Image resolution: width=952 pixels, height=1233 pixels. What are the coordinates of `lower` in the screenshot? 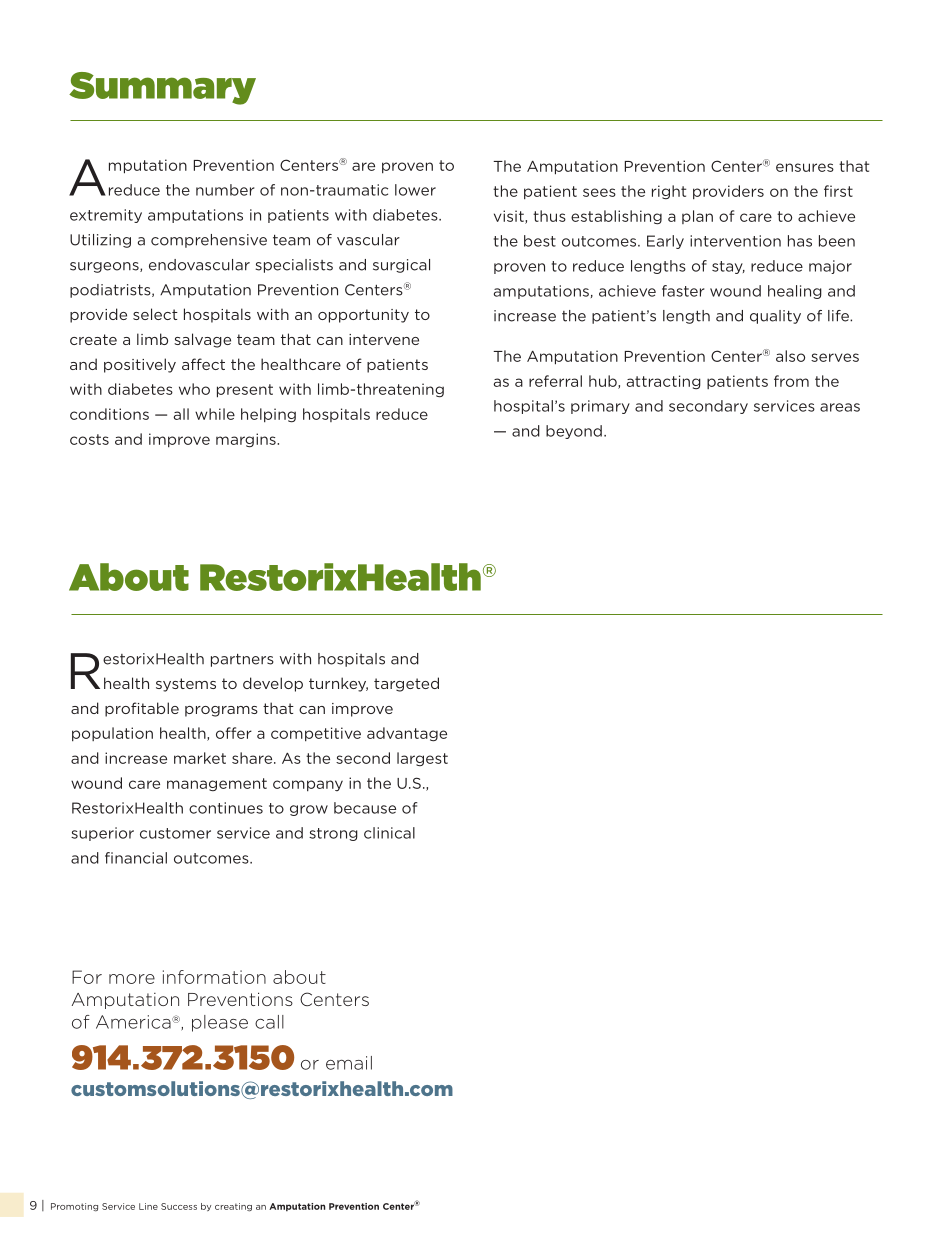 It's located at (415, 190).
